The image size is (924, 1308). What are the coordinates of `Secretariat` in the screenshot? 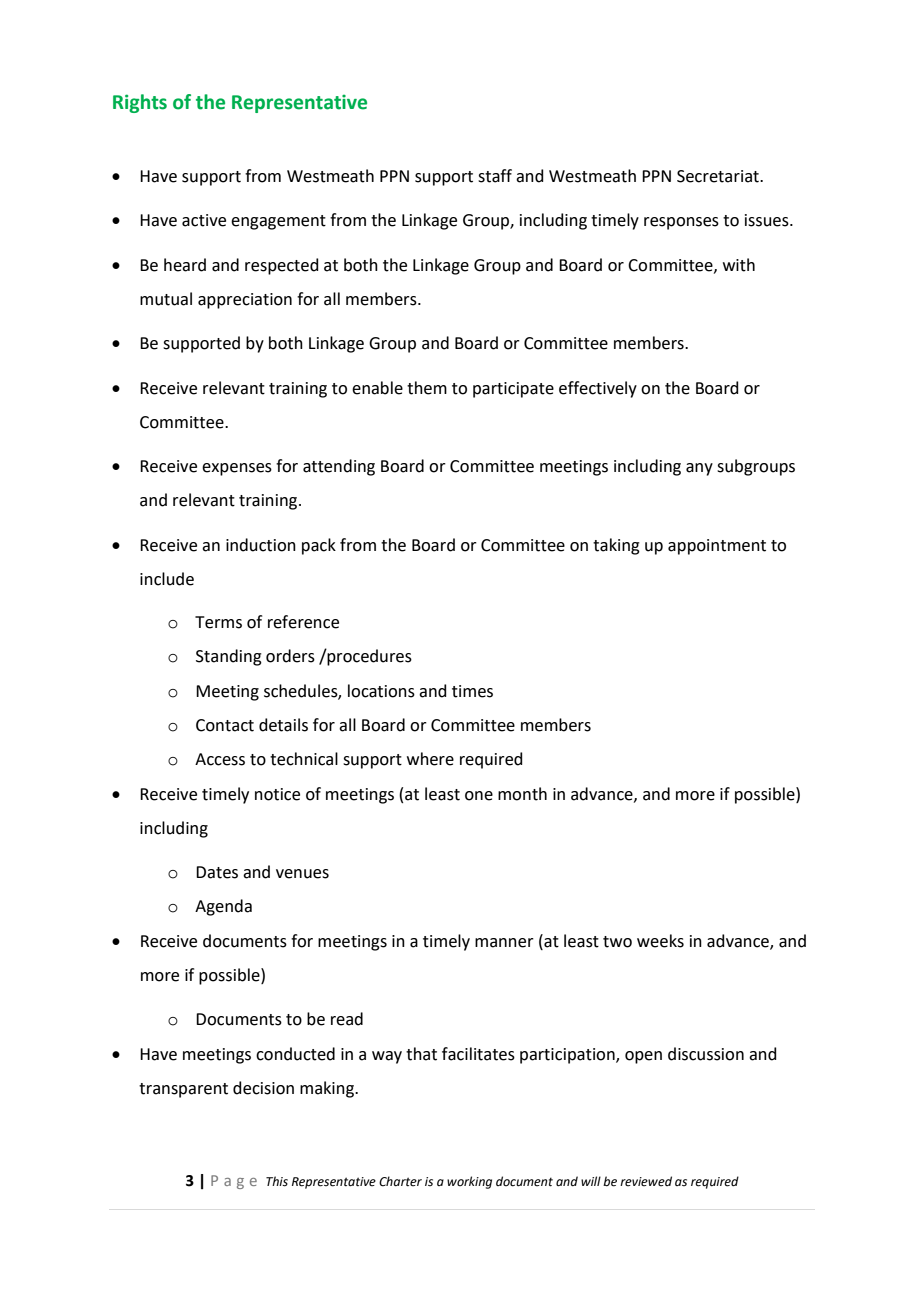 It's located at (719, 176).
